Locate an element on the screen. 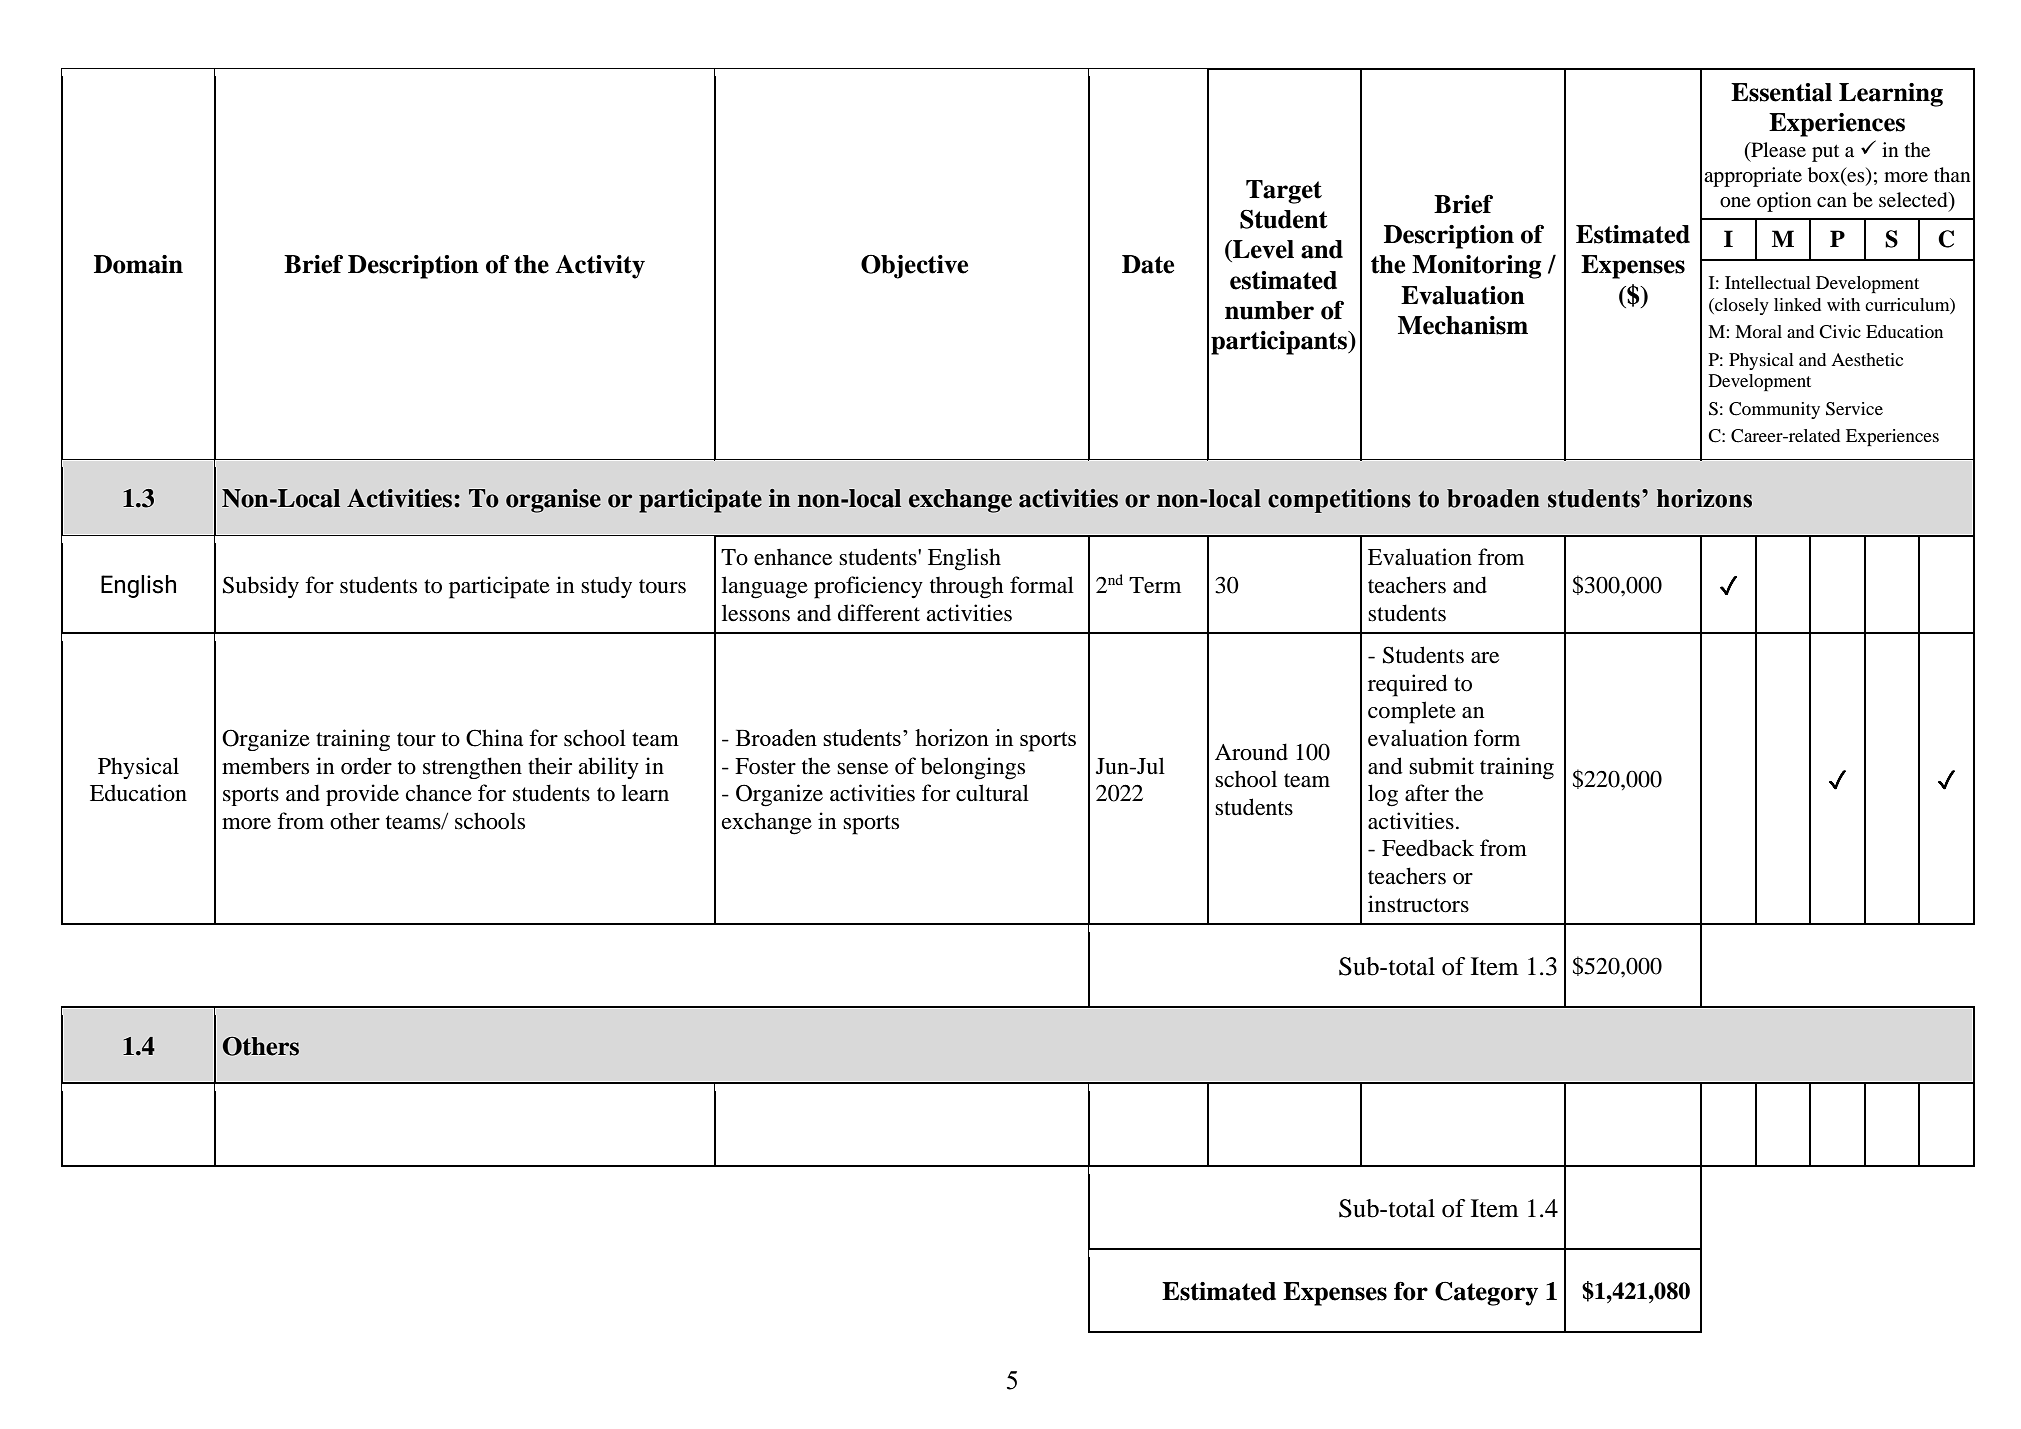 Image resolution: width=2021 pixels, height=1429 pixels. instructors is located at coordinates (1418, 904).
